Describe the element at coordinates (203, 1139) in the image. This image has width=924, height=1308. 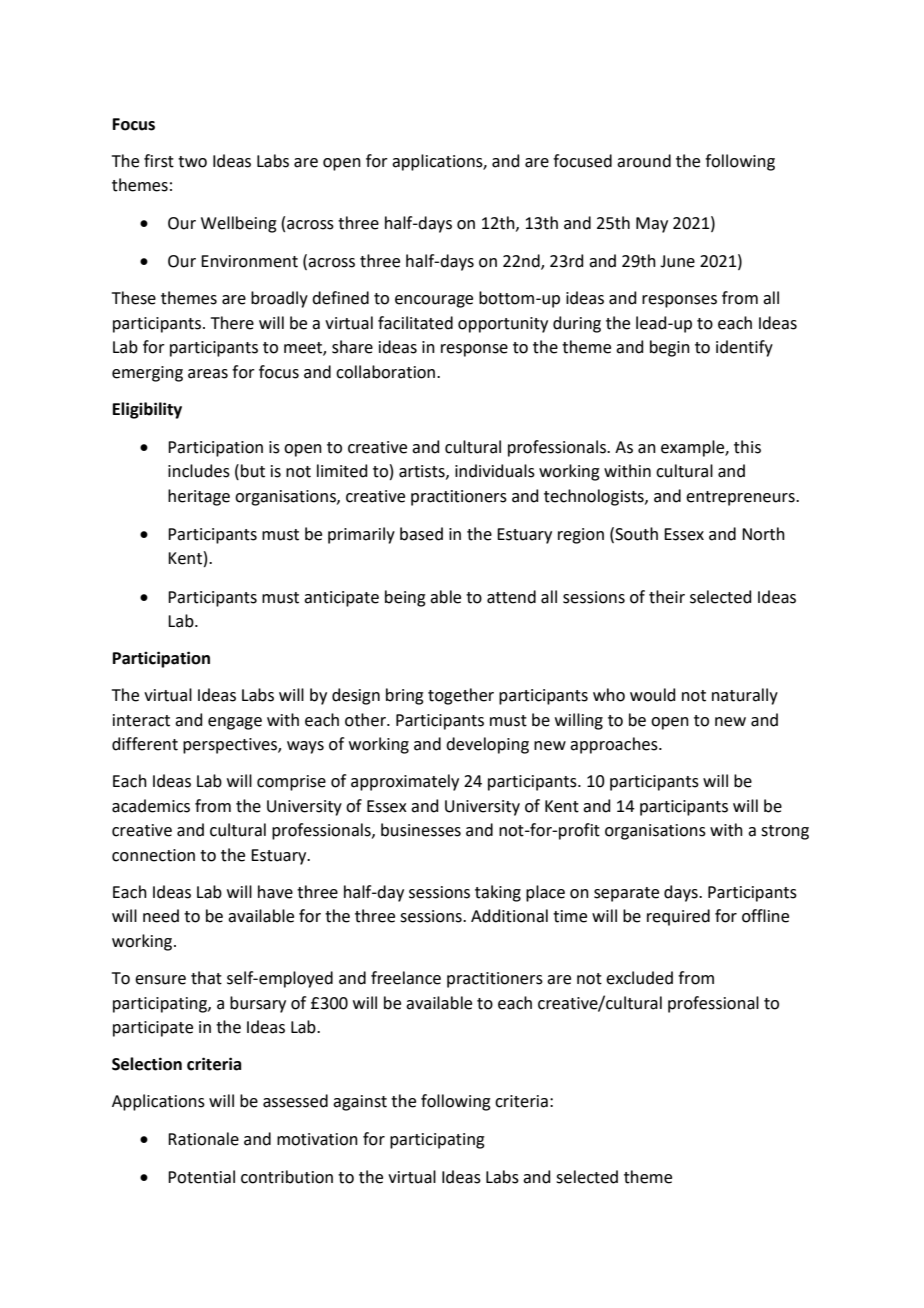
I see `Rationale` at that location.
